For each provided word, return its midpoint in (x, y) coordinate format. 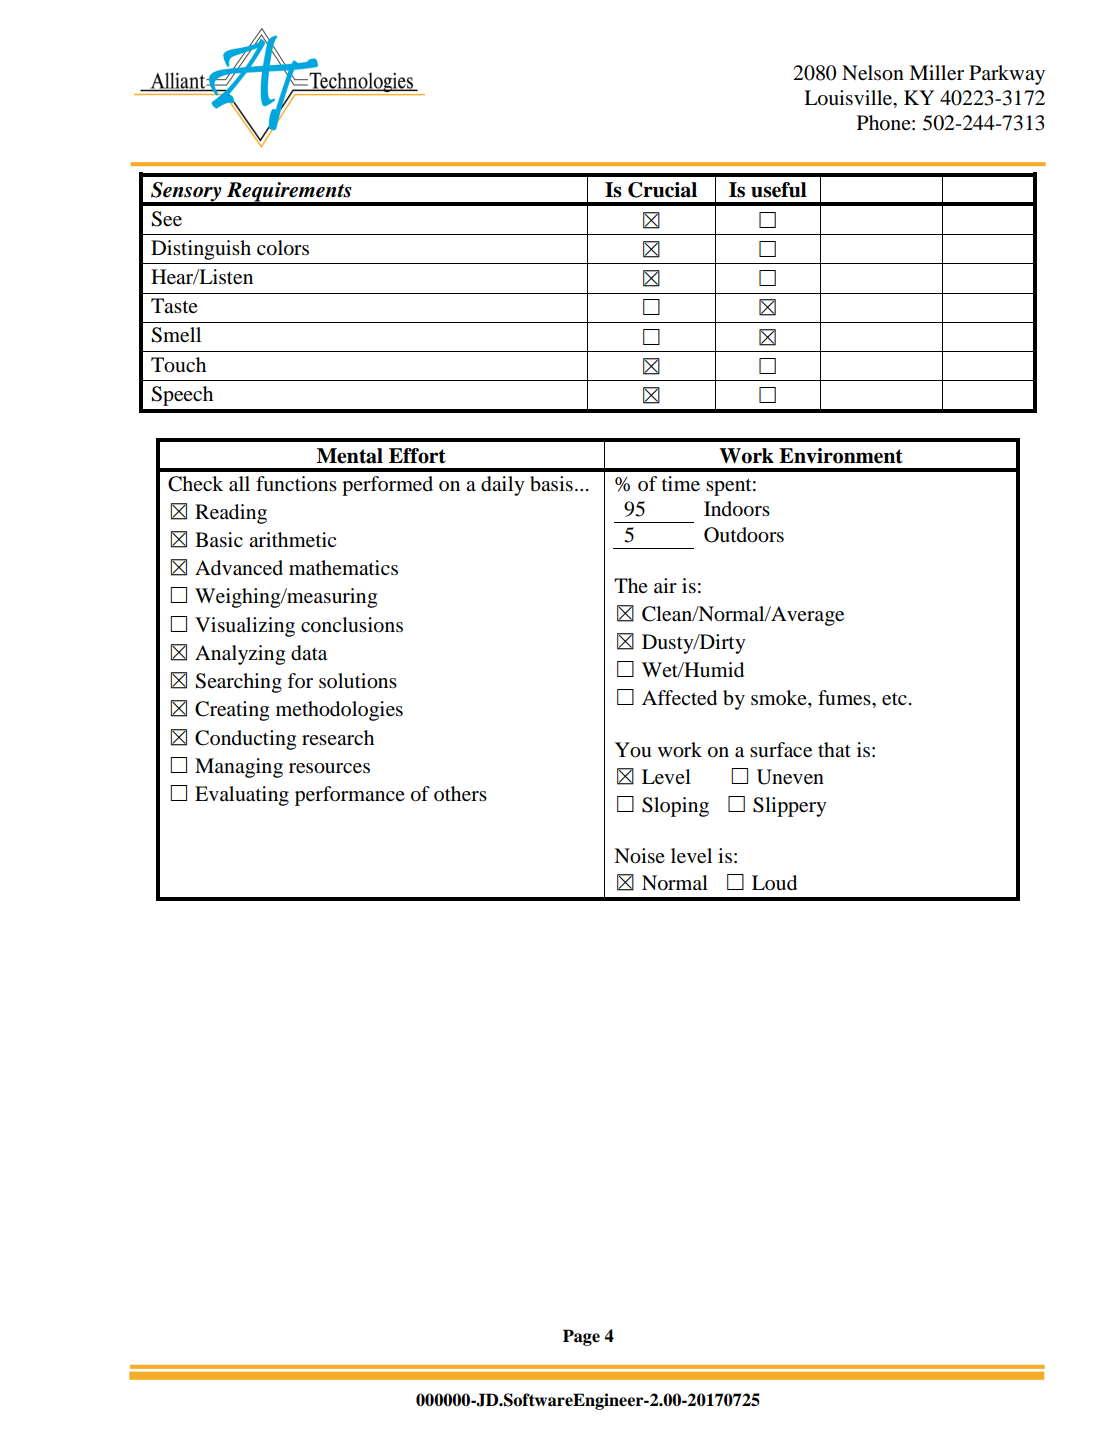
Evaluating (242, 796)
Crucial (662, 190)
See (166, 219)
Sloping (675, 807)
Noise (639, 856)
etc (894, 699)
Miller (936, 72)
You (633, 750)
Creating (232, 711)
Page (581, 1337)
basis (551, 484)
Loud (774, 883)
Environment (841, 456)
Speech (182, 396)
